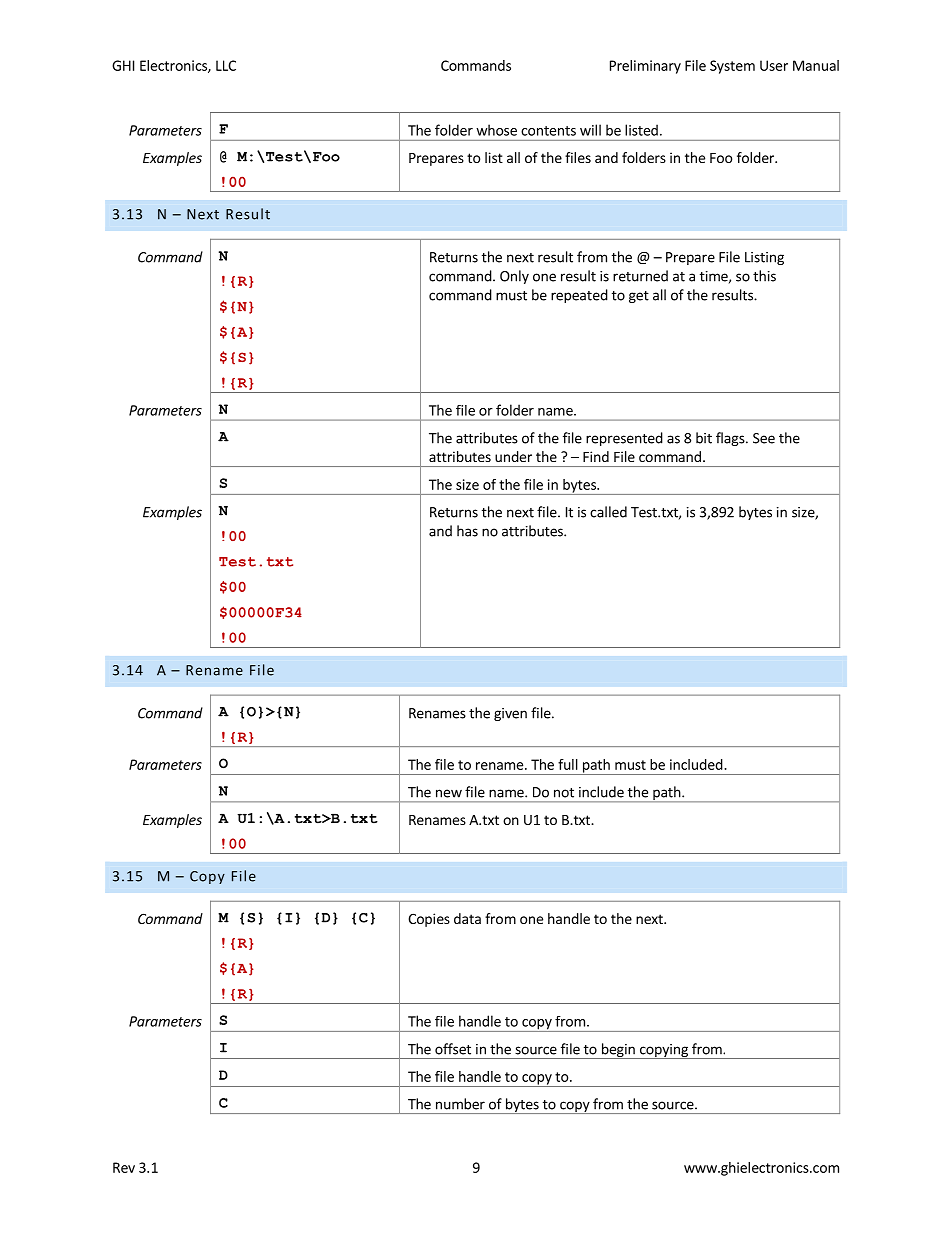  Describe the element at coordinates (449, 793) in the screenshot. I see `new` at that location.
